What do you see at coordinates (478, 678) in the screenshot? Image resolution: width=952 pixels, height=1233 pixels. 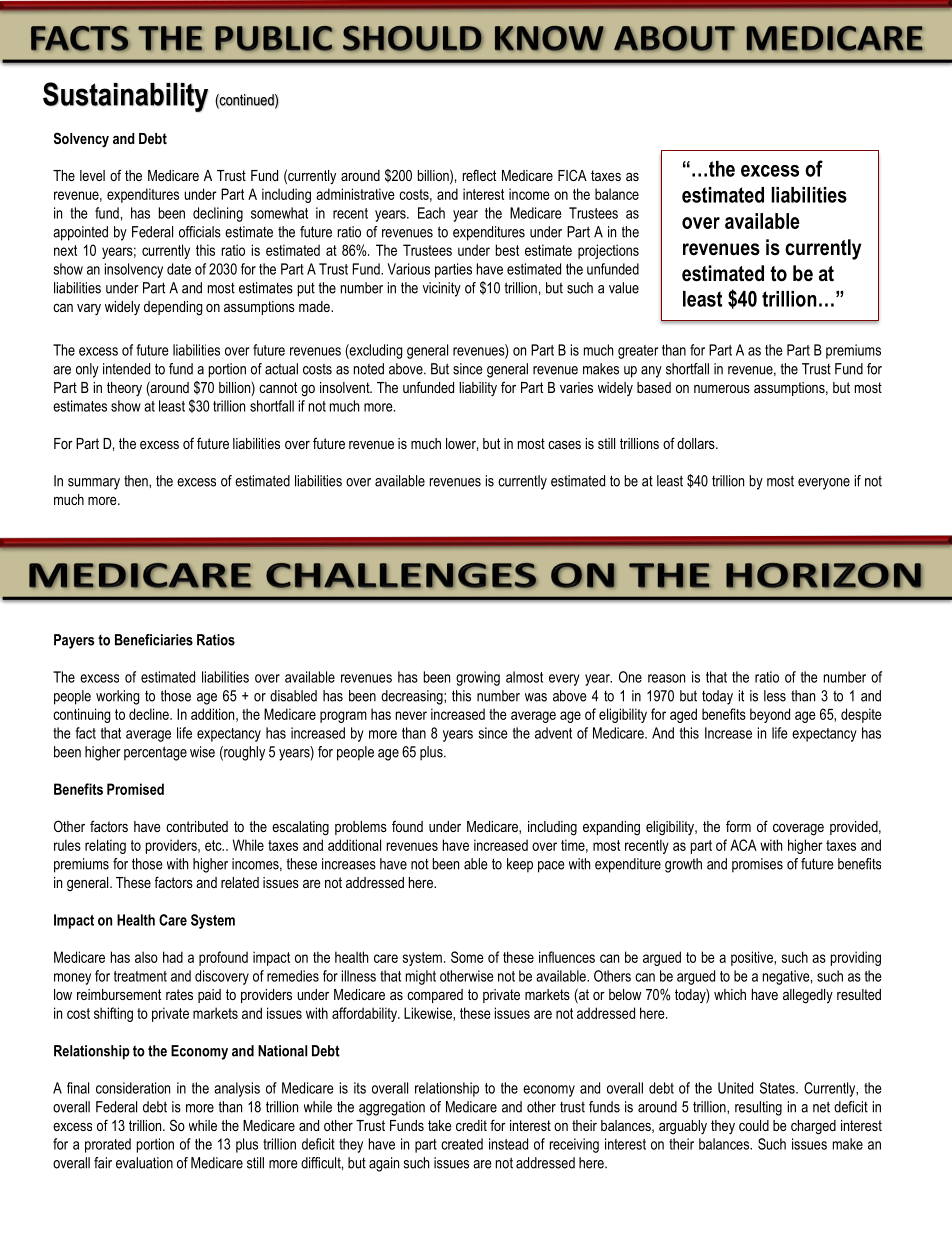 I see `growing` at bounding box center [478, 678].
